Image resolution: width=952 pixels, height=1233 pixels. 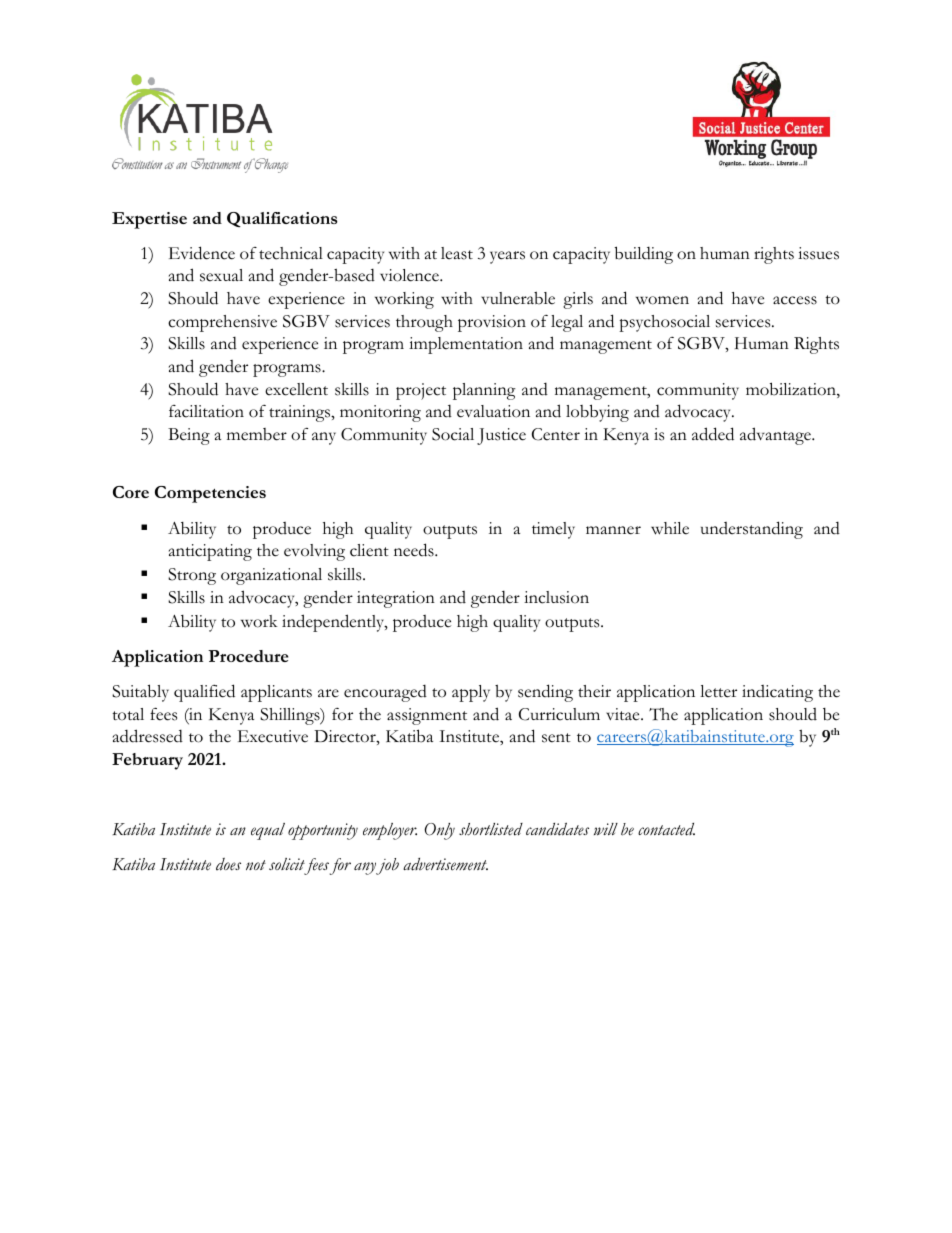 I want to click on least, so click(x=457, y=253).
